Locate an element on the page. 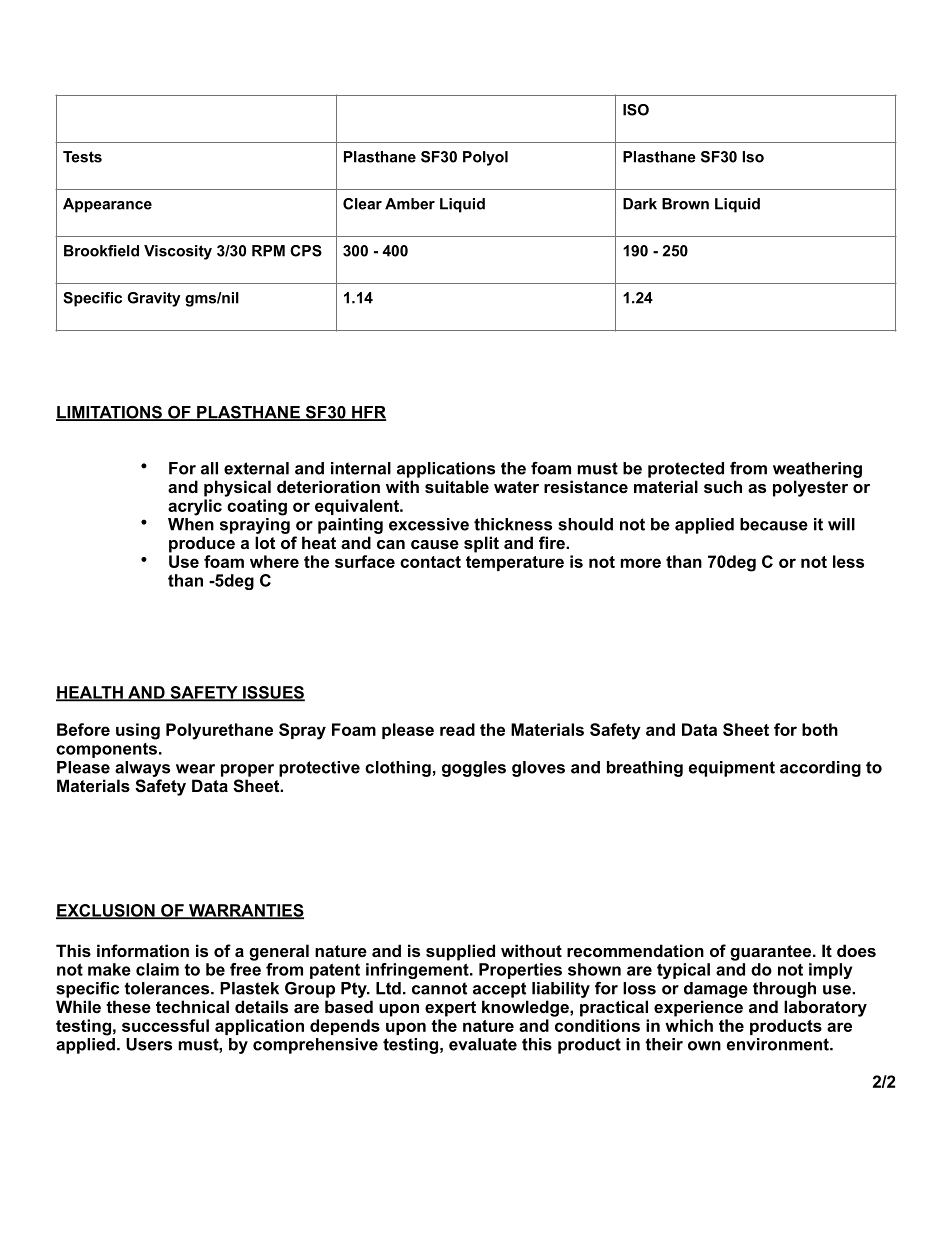 The width and height of the image is (952, 1233). successful is located at coordinates (165, 1025).
